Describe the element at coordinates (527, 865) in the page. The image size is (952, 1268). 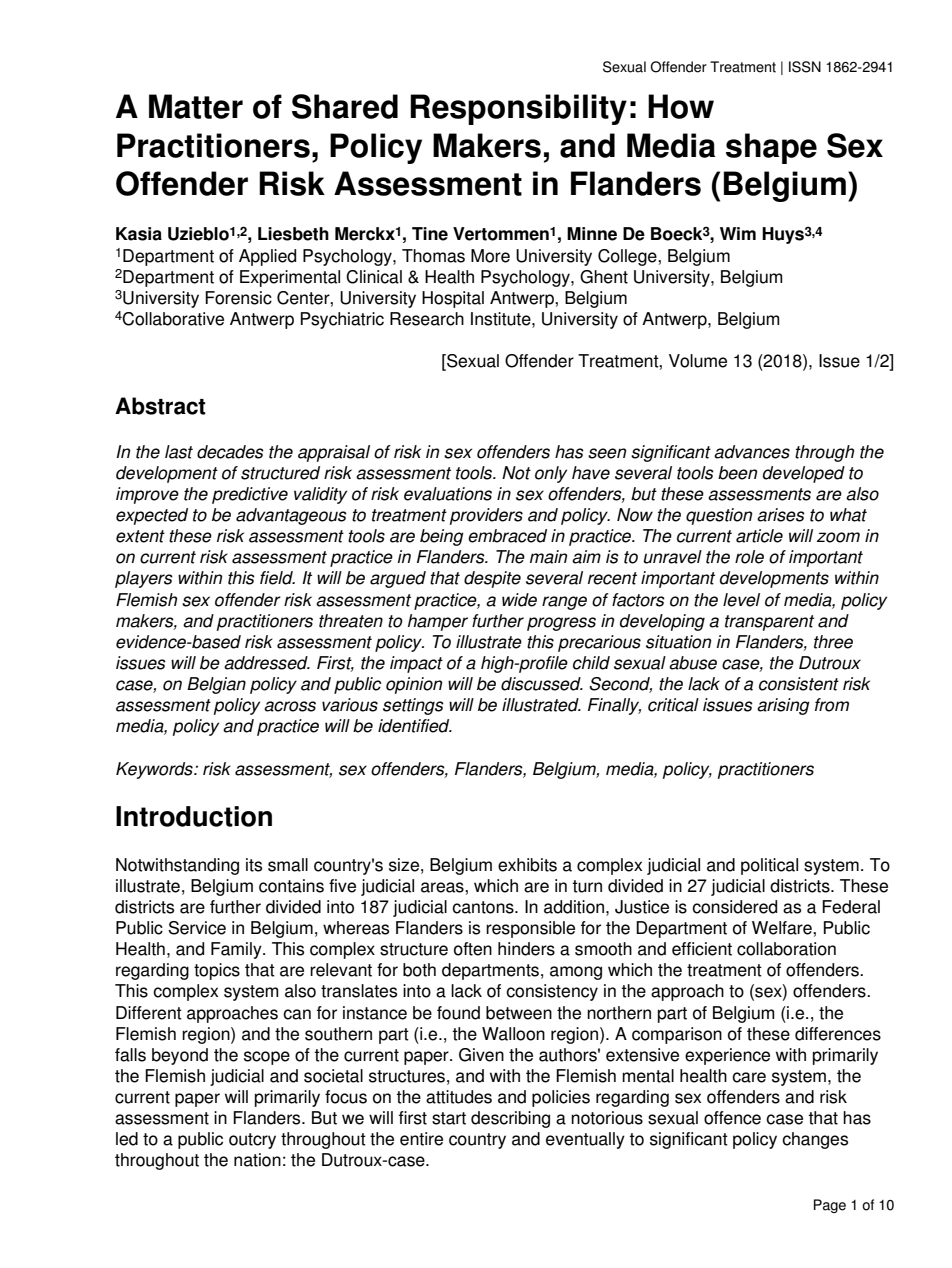
I see `exhibits` at that location.
